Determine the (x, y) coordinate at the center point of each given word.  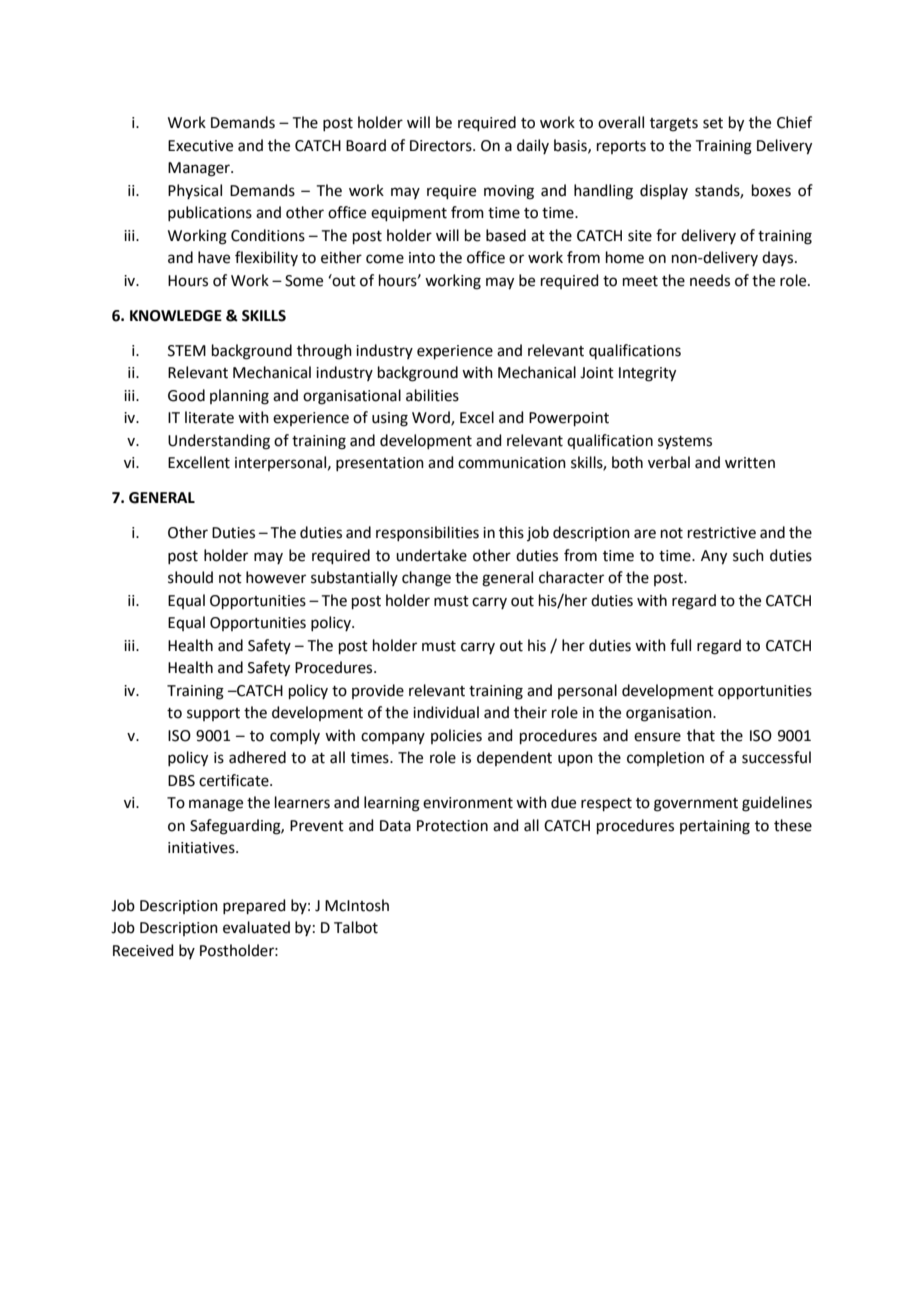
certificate (235, 780)
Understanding (219, 442)
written (750, 463)
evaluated (256, 927)
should (190, 577)
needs (710, 280)
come (385, 259)
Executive (200, 146)
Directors (442, 146)
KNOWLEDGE (176, 316)
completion (665, 758)
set (713, 123)
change (426, 579)
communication (512, 463)
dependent (514, 758)
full (680, 645)
